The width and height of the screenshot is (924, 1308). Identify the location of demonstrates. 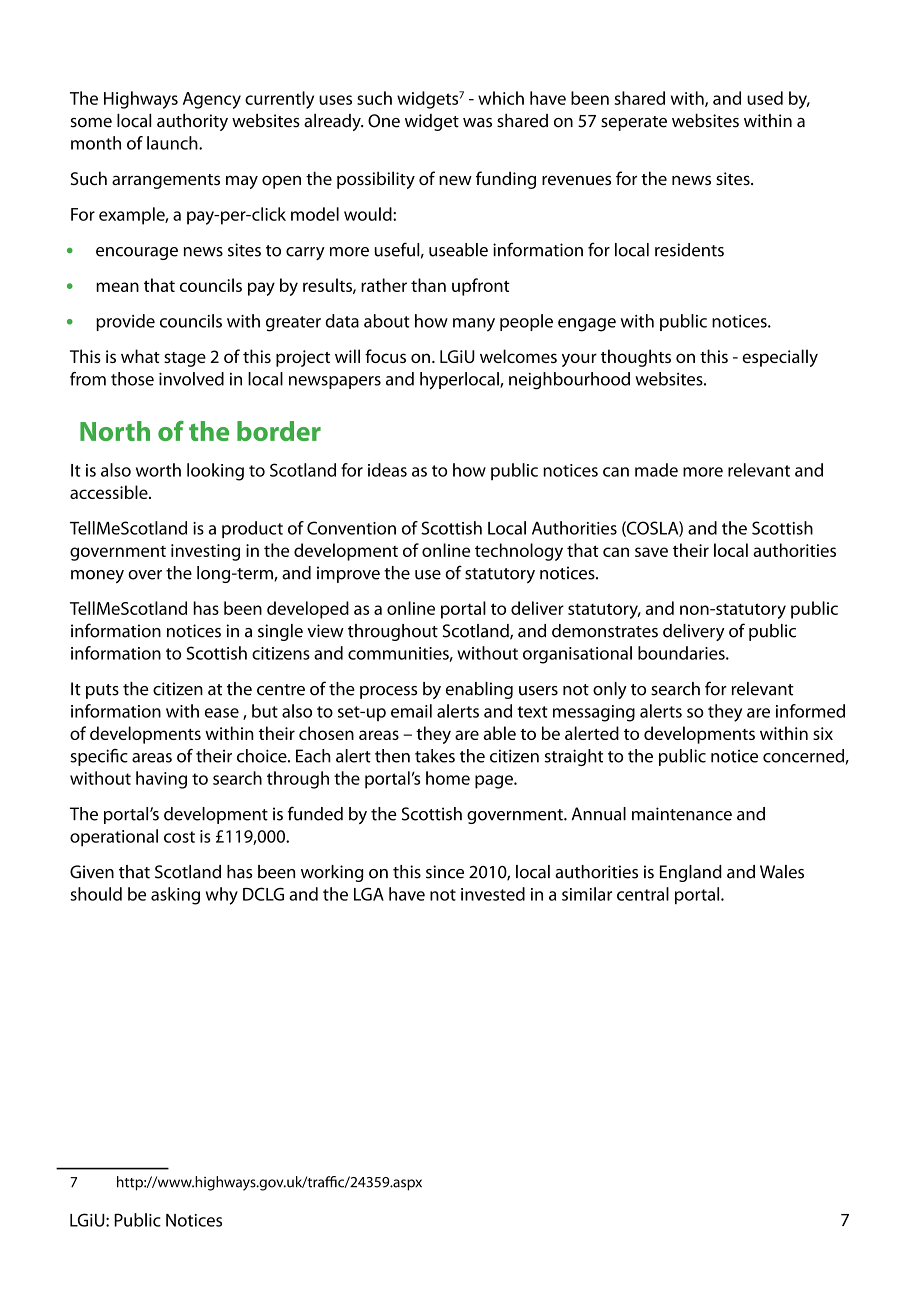
(605, 631).
